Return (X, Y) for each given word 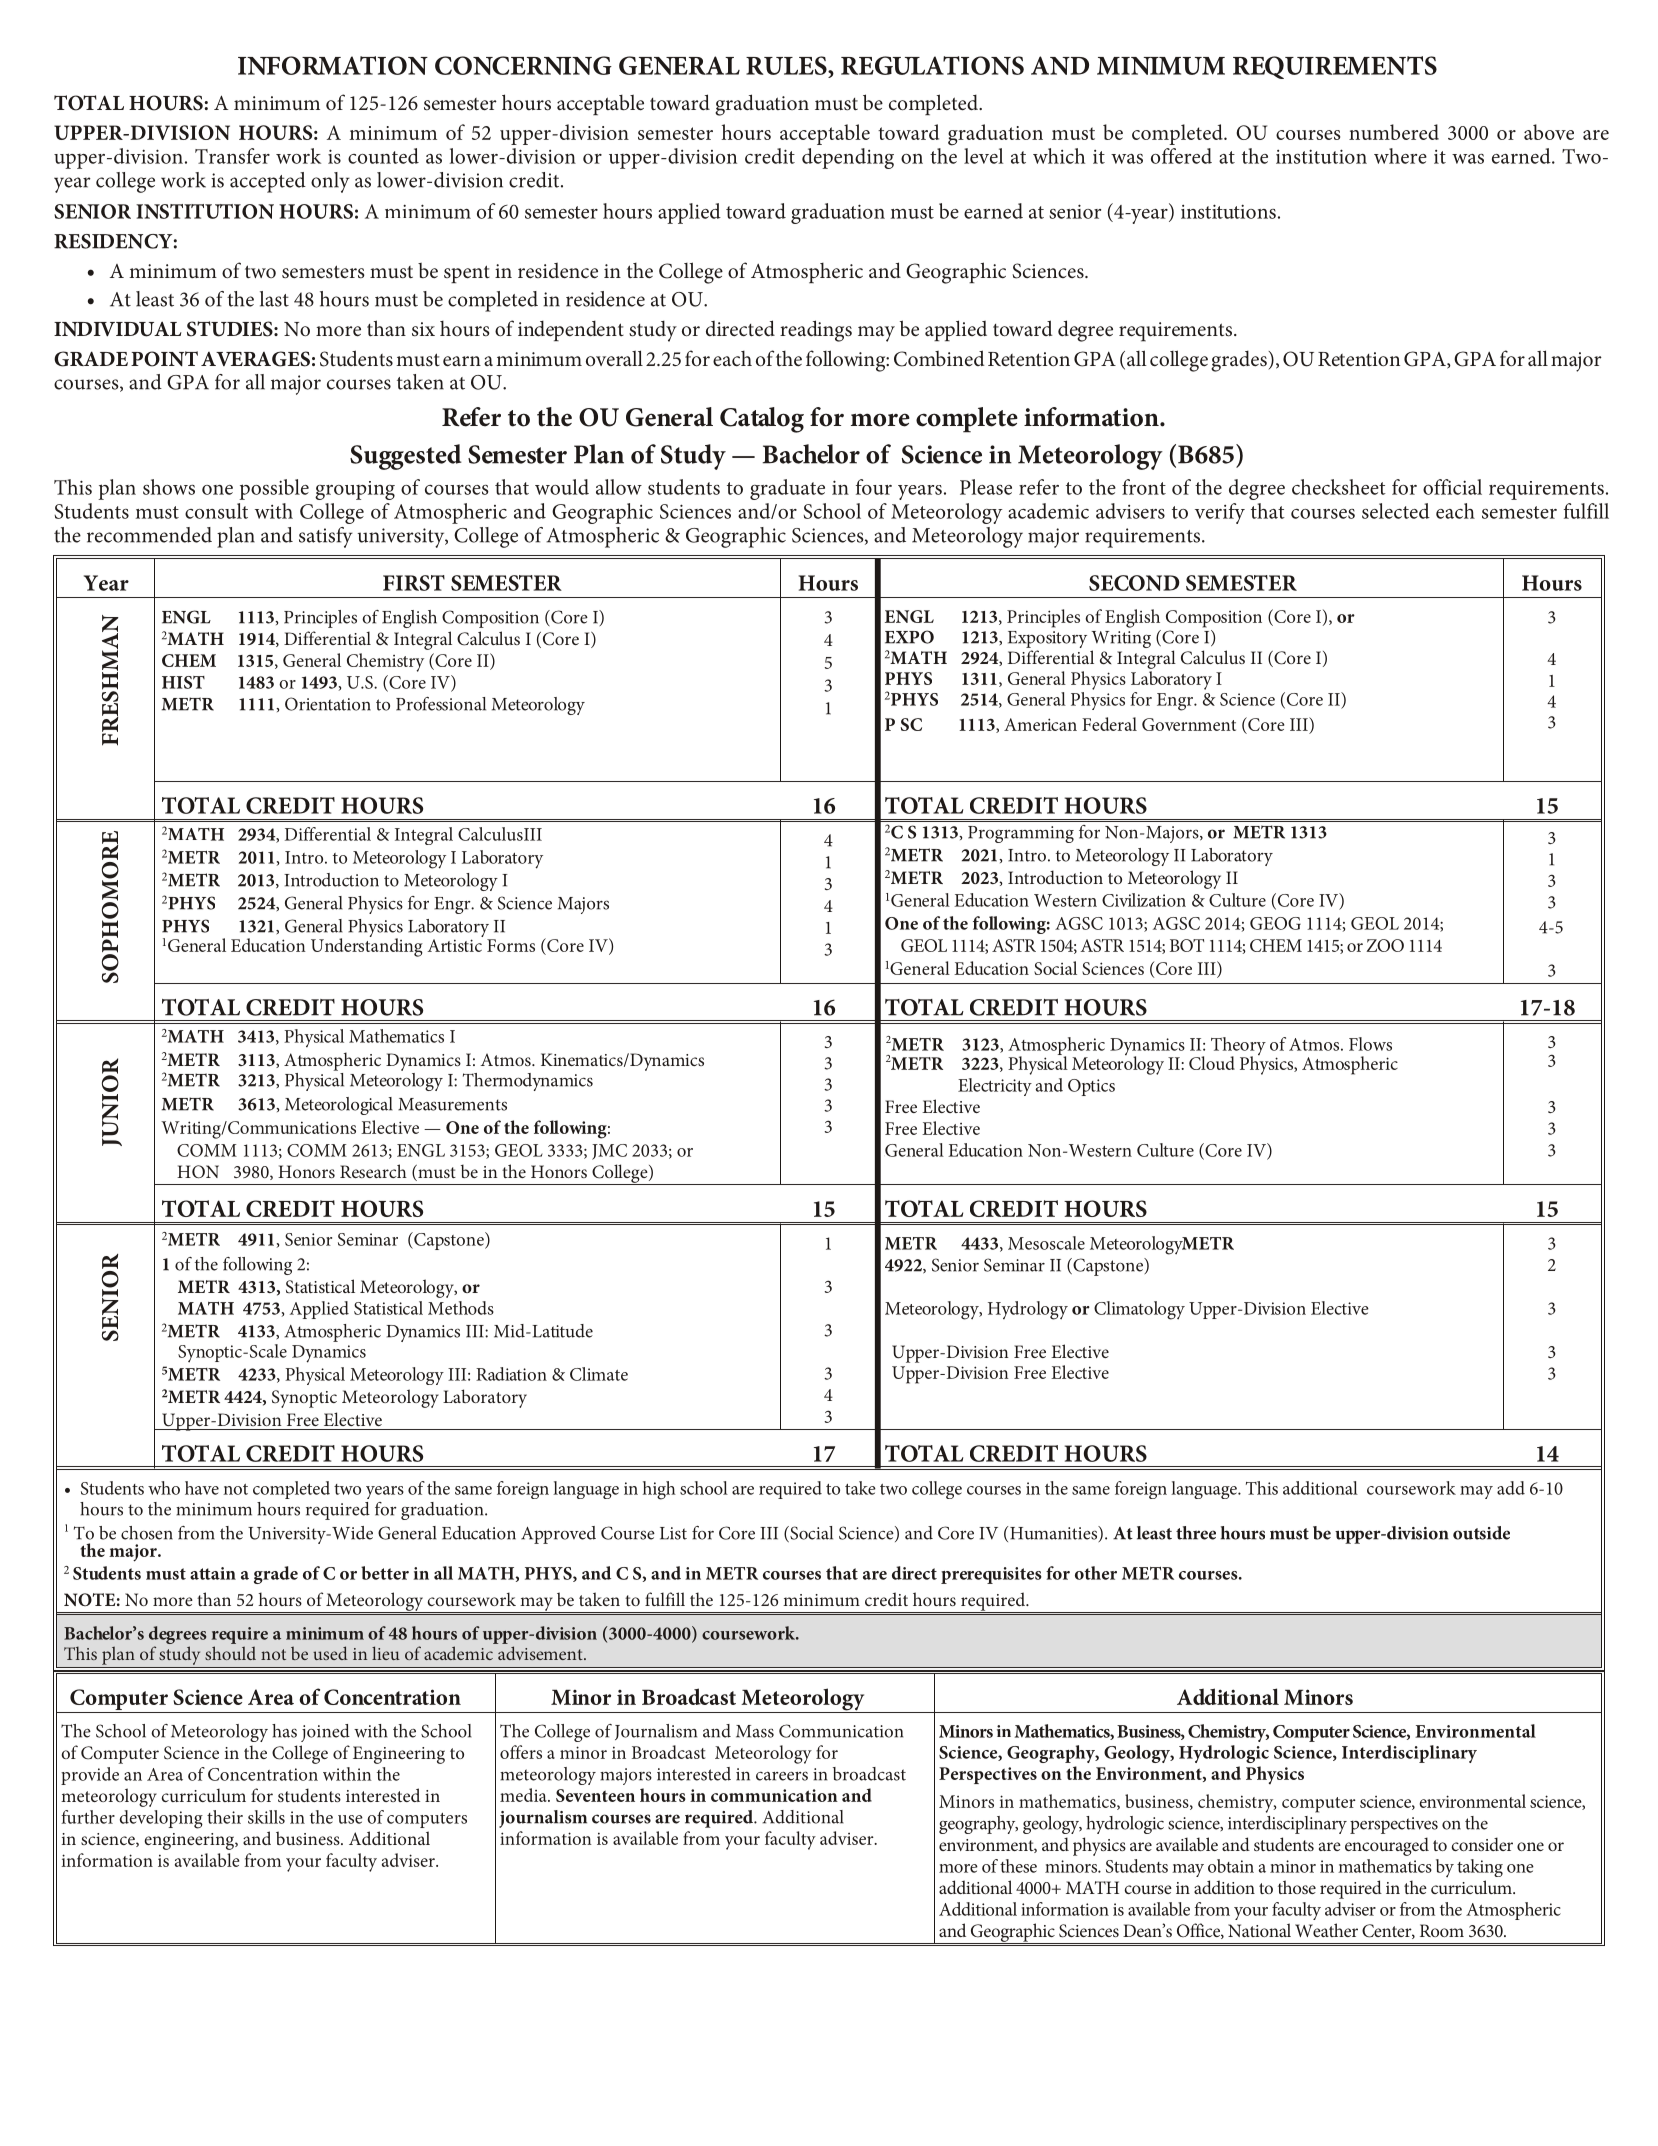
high (659, 1490)
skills (266, 1817)
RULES (787, 65)
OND (1154, 583)
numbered (1394, 132)
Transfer (232, 156)
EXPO (909, 637)
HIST (183, 682)
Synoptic (304, 1399)
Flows (1370, 1044)
